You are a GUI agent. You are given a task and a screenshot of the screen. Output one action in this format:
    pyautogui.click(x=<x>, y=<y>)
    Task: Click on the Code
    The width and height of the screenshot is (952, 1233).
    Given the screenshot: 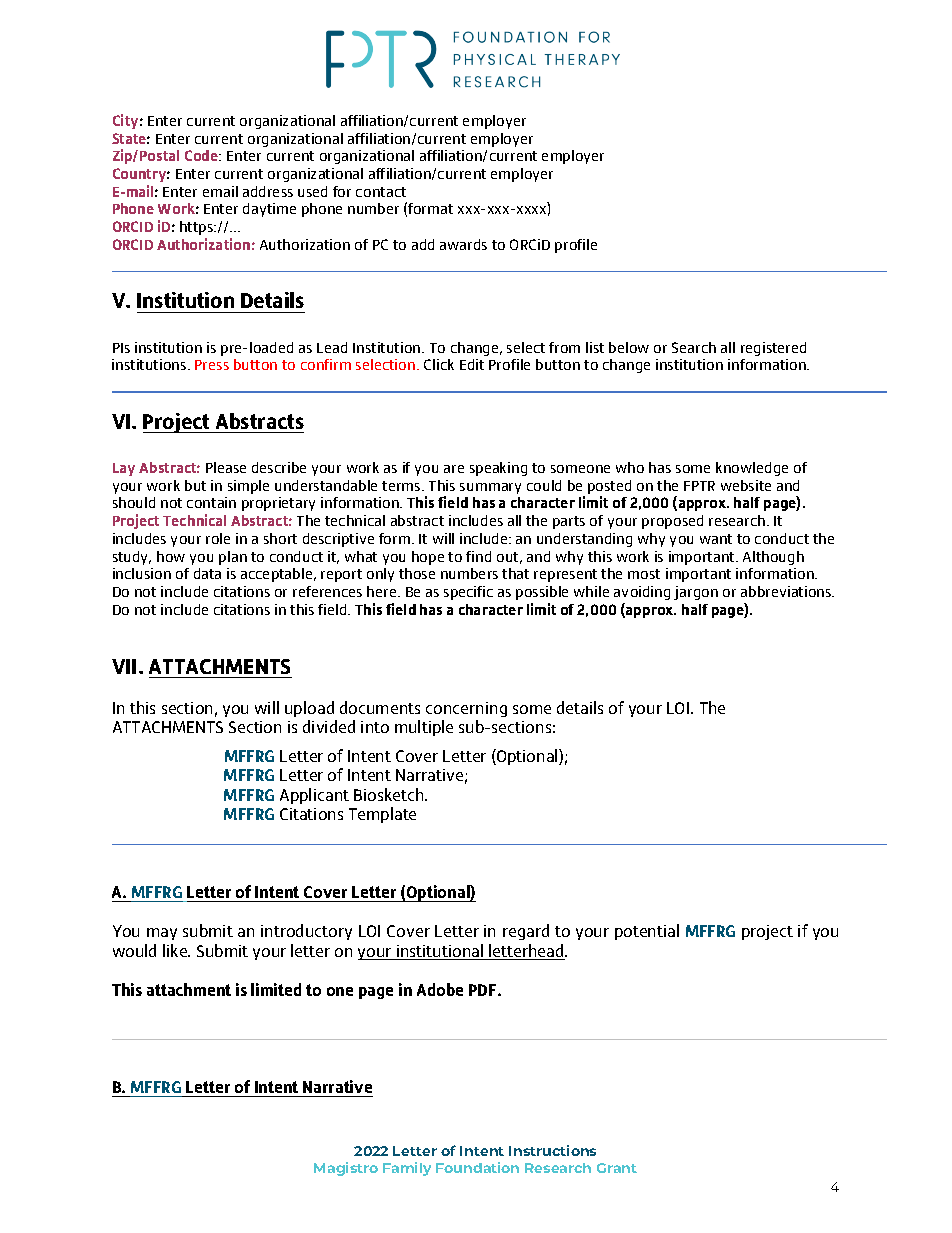 What is the action you would take?
    pyautogui.click(x=203, y=155)
